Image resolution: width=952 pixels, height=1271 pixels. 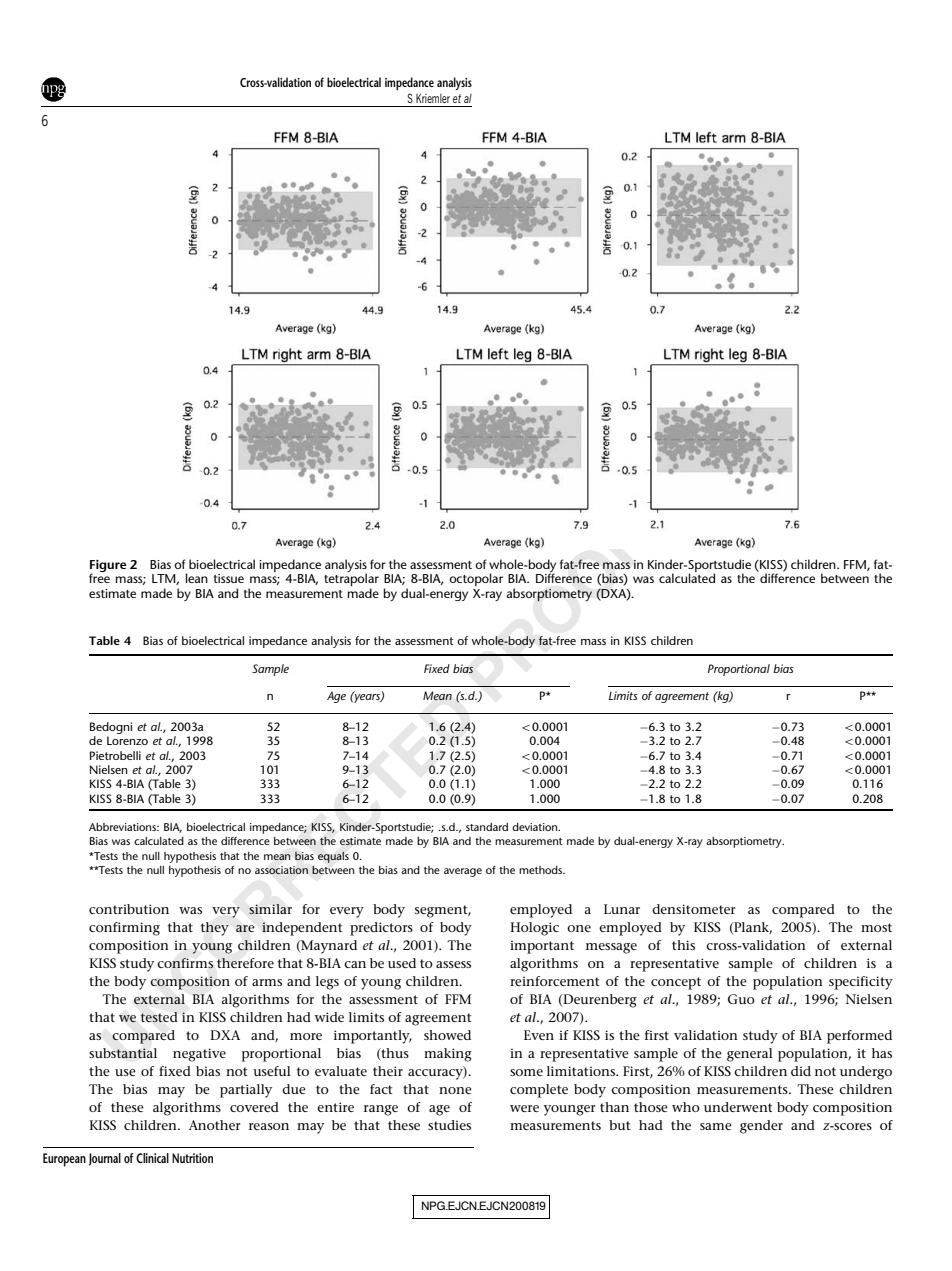 I want to click on average, so click(x=463, y=872).
